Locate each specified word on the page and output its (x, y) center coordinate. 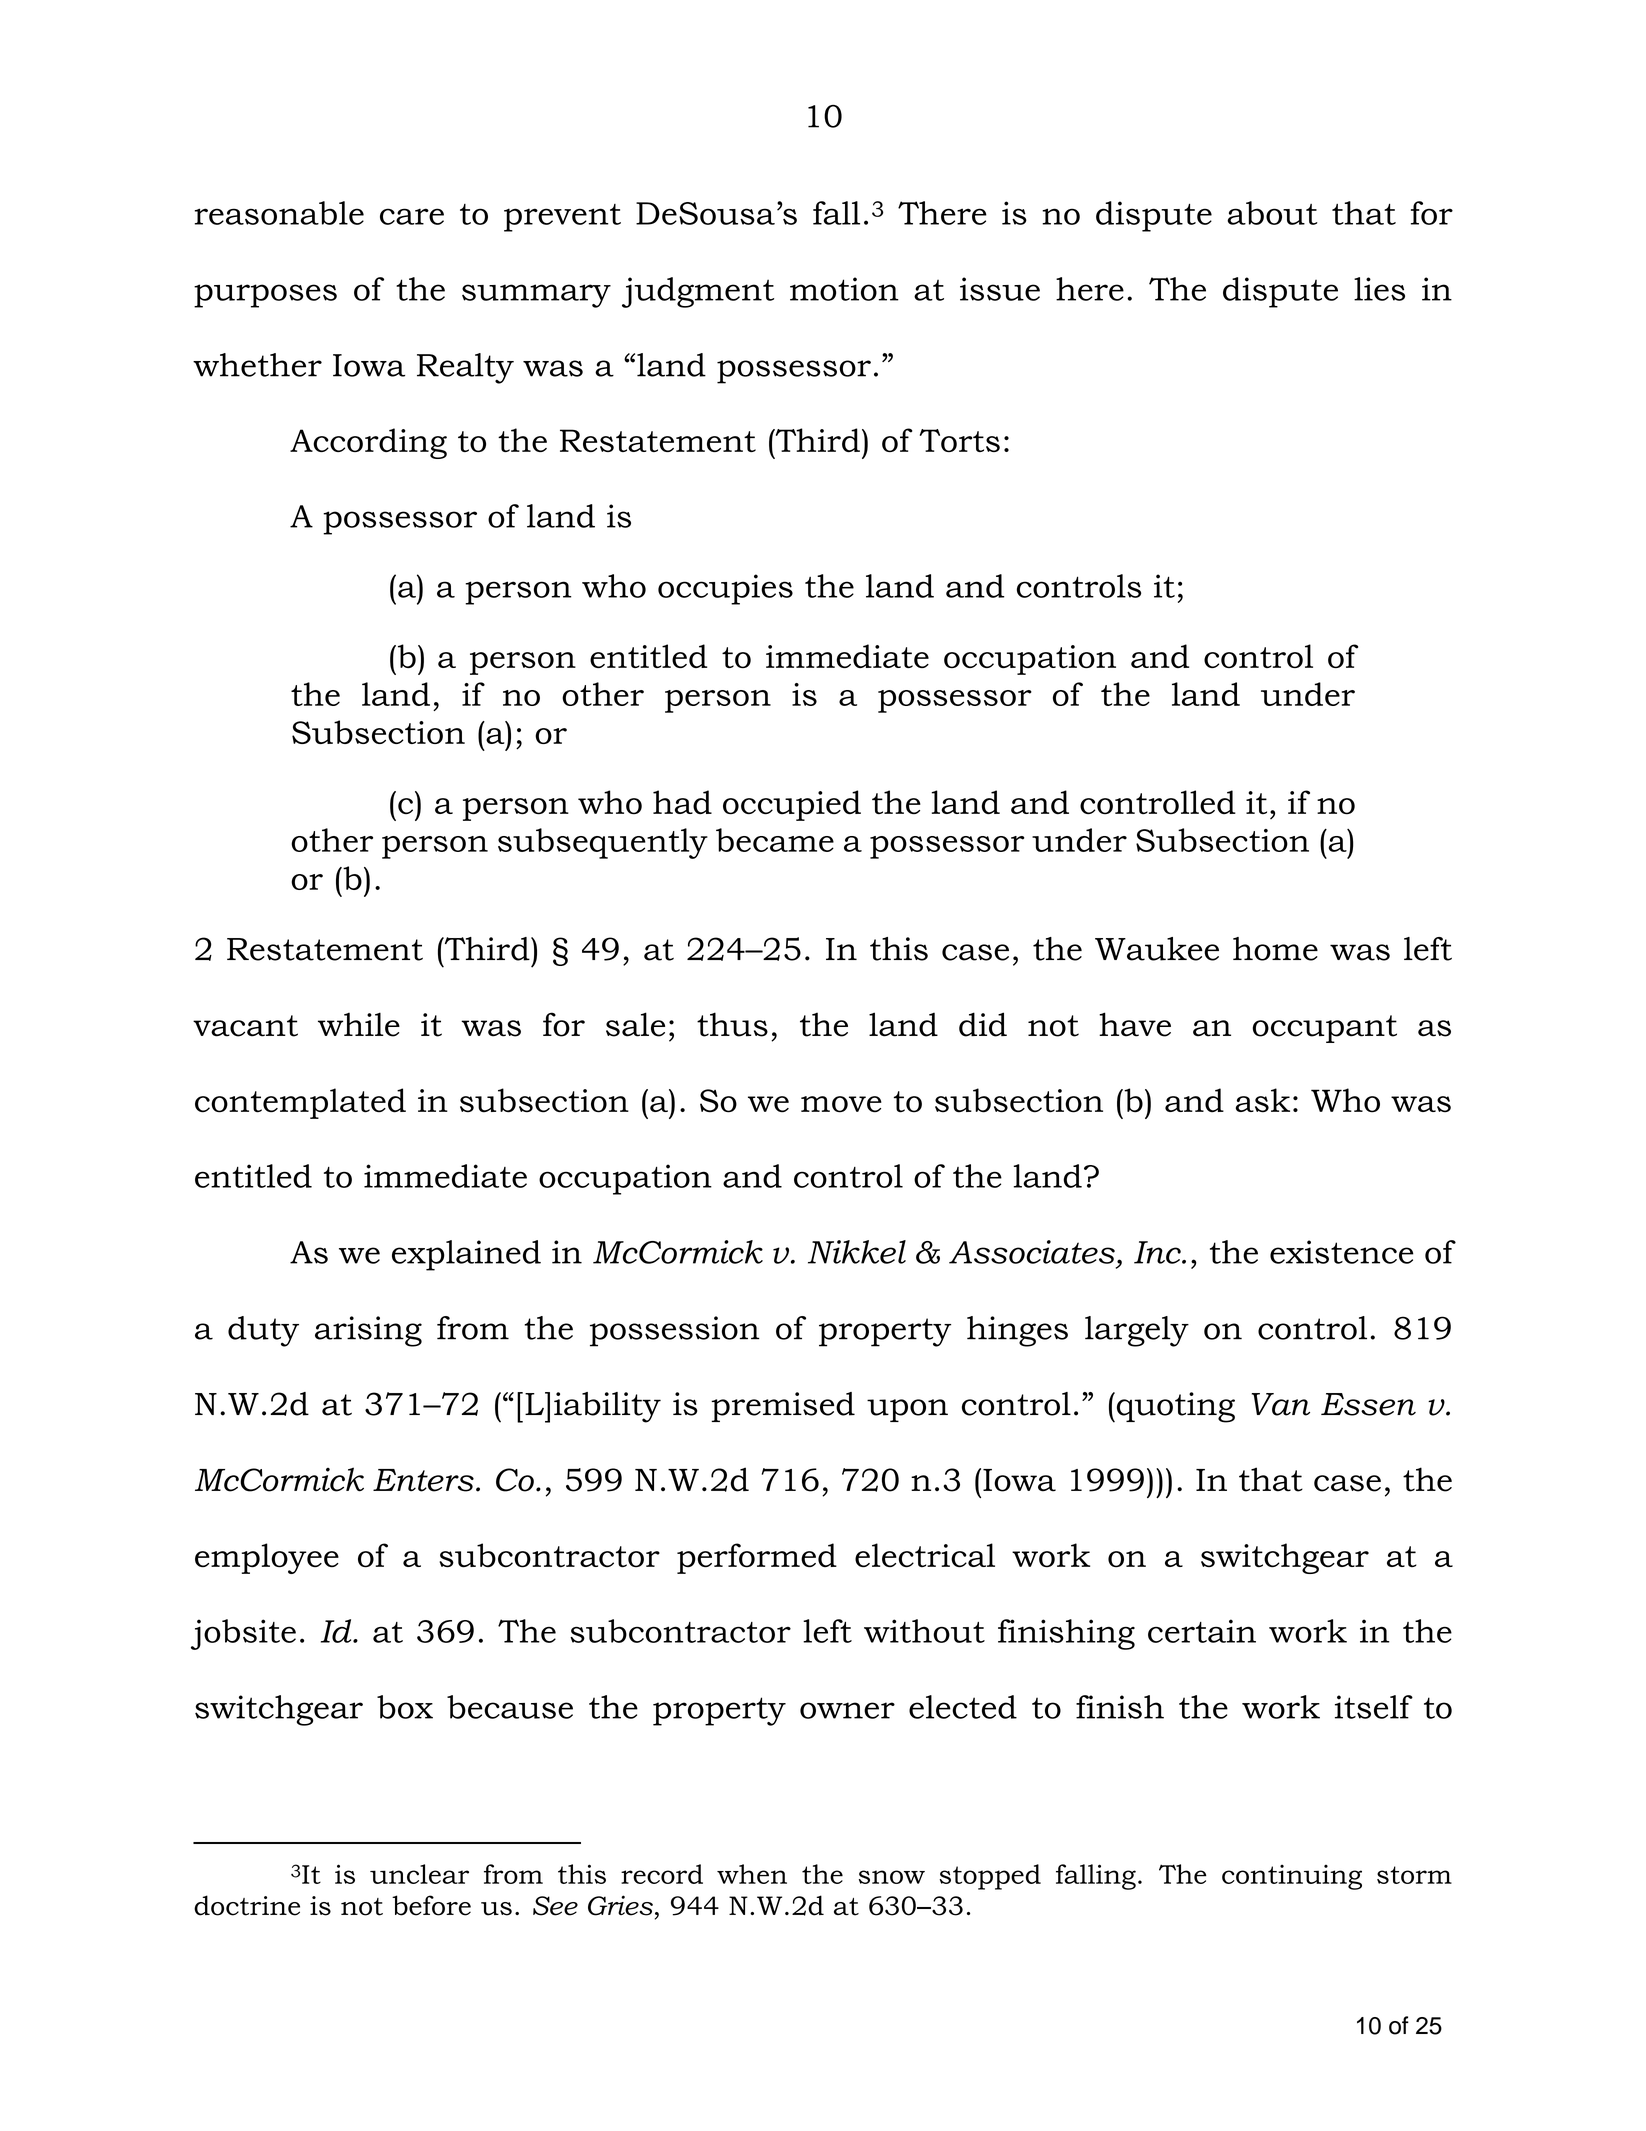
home (1275, 949)
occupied (792, 805)
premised (783, 1407)
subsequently (603, 843)
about (1272, 213)
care (412, 216)
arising (368, 1331)
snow (892, 1877)
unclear (419, 1874)
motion (844, 289)
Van (1281, 1404)
